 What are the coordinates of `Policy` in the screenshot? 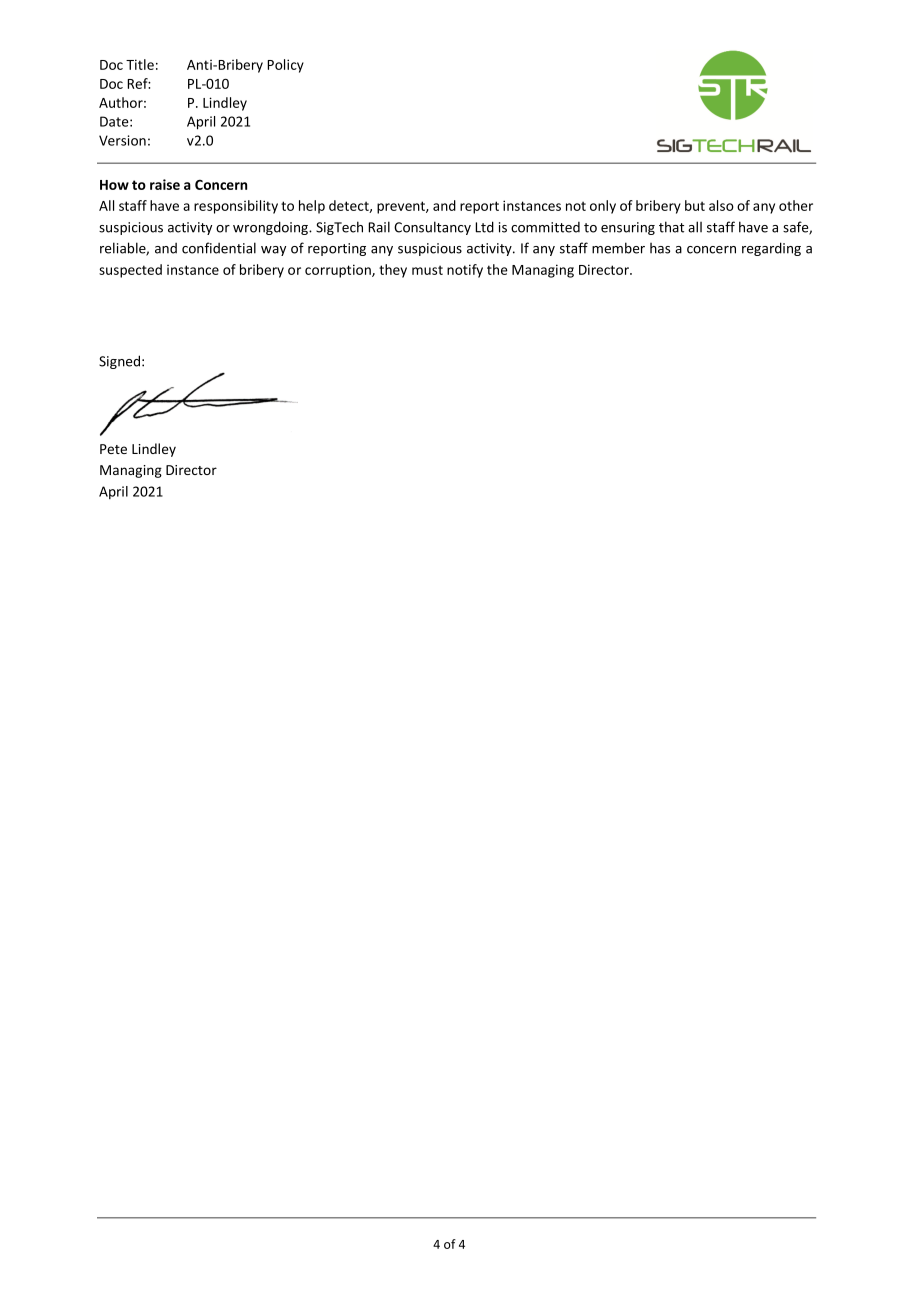 It's located at (285, 66).
